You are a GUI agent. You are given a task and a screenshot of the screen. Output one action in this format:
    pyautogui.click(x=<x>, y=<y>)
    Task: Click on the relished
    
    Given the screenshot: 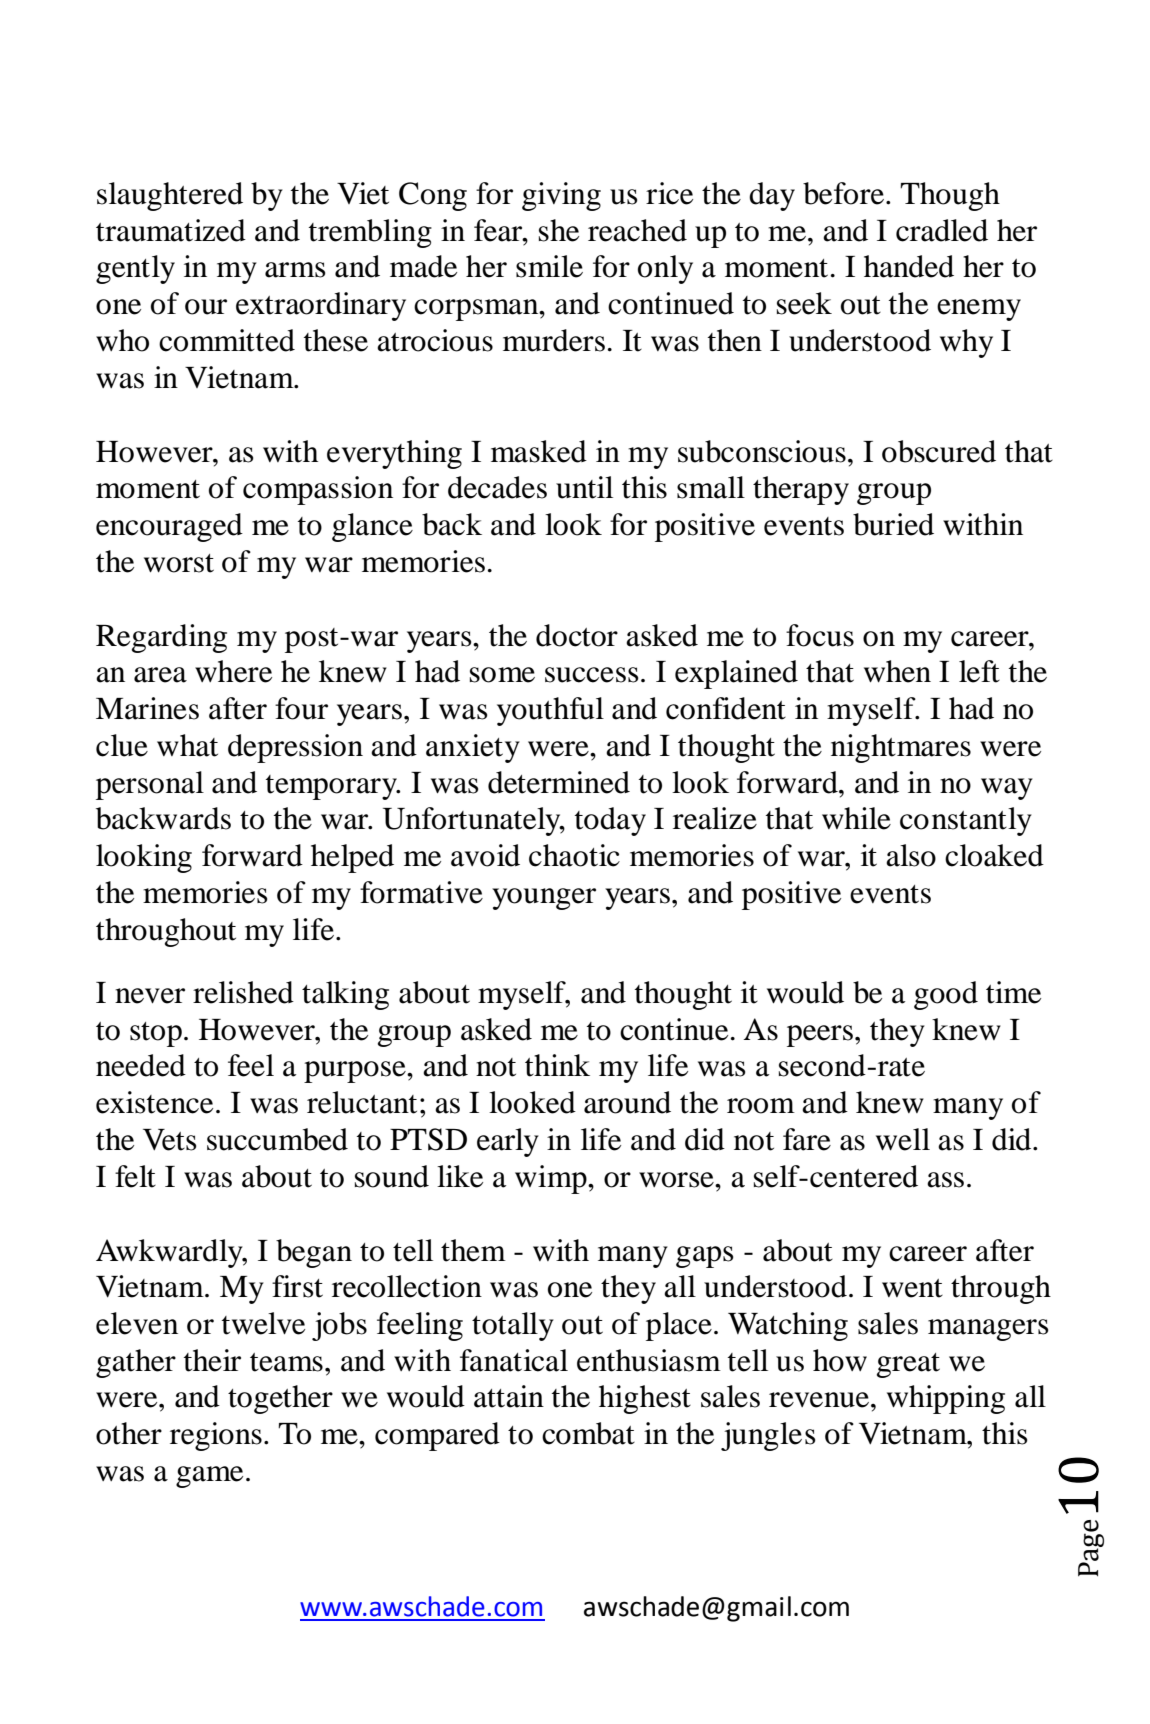 What is the action you would take?
    pyautogui.click(x=243, y=992)
